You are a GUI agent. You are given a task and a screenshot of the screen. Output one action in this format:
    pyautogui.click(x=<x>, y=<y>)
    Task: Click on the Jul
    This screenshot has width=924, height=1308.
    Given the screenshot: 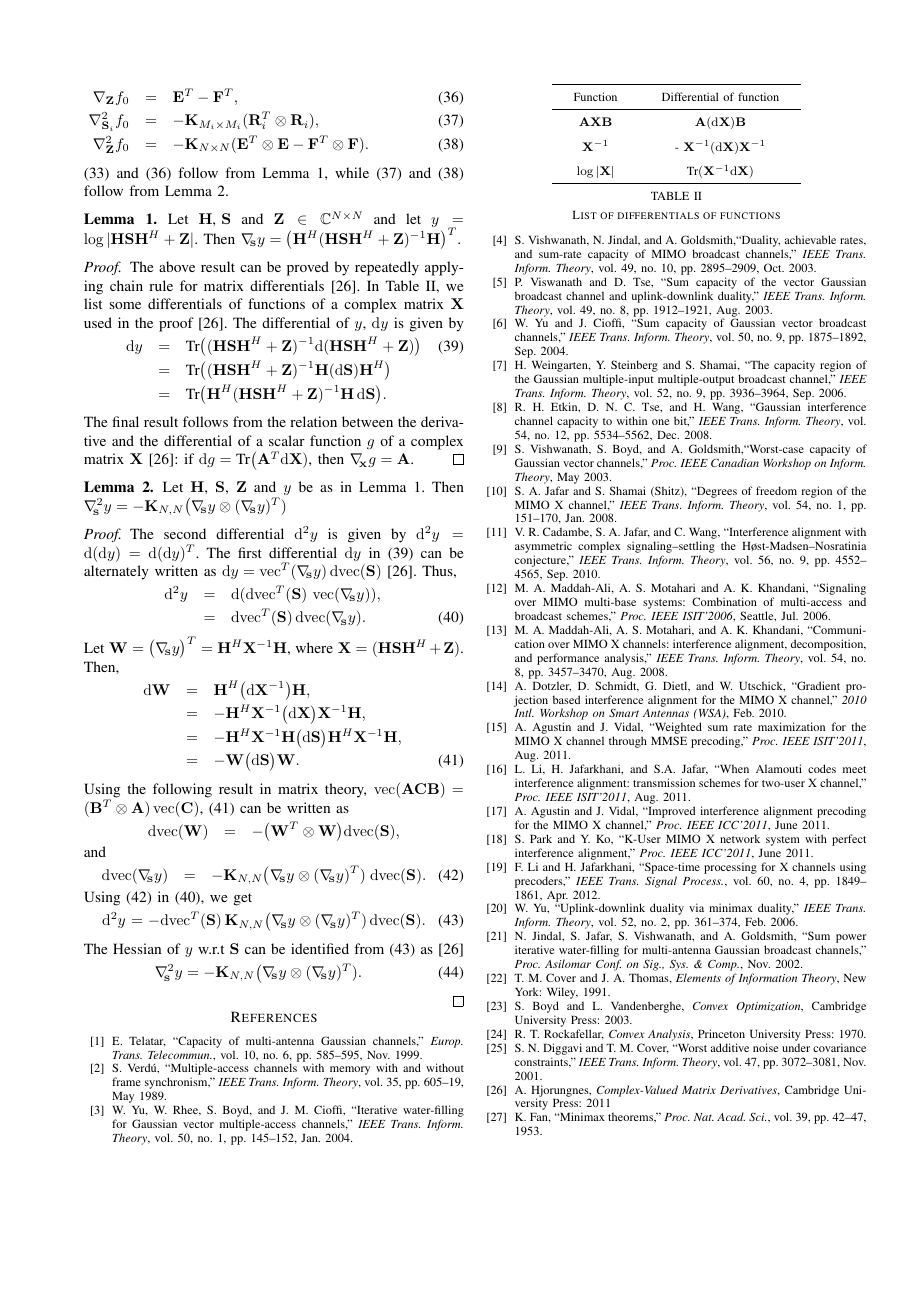 What is the action you would take?
    pyautogui.click(x=789, y=615)
